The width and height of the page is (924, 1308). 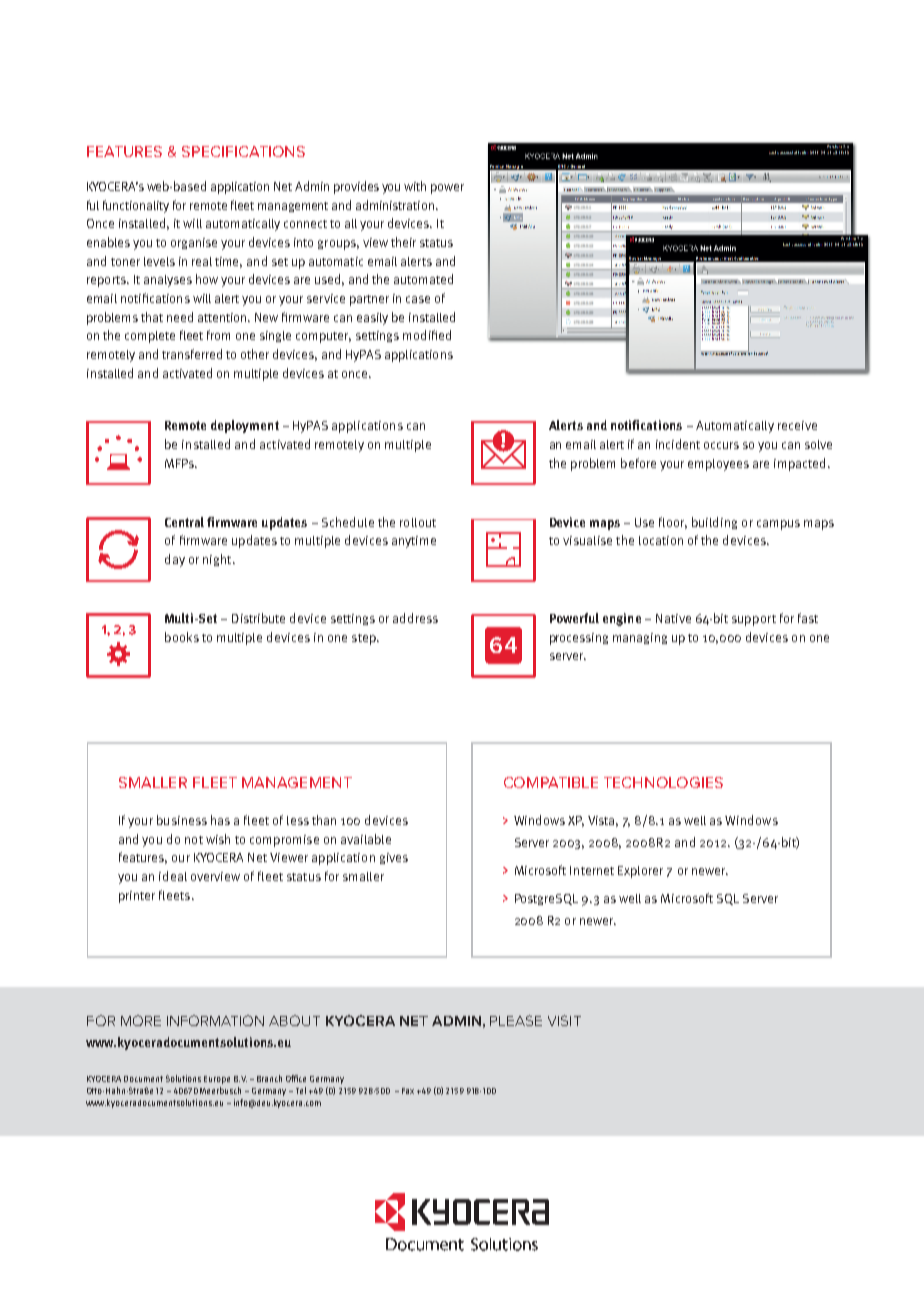 What do you see at coordinates (415, 186) in the page?
I see `with` at bounding box center [415, 186].
